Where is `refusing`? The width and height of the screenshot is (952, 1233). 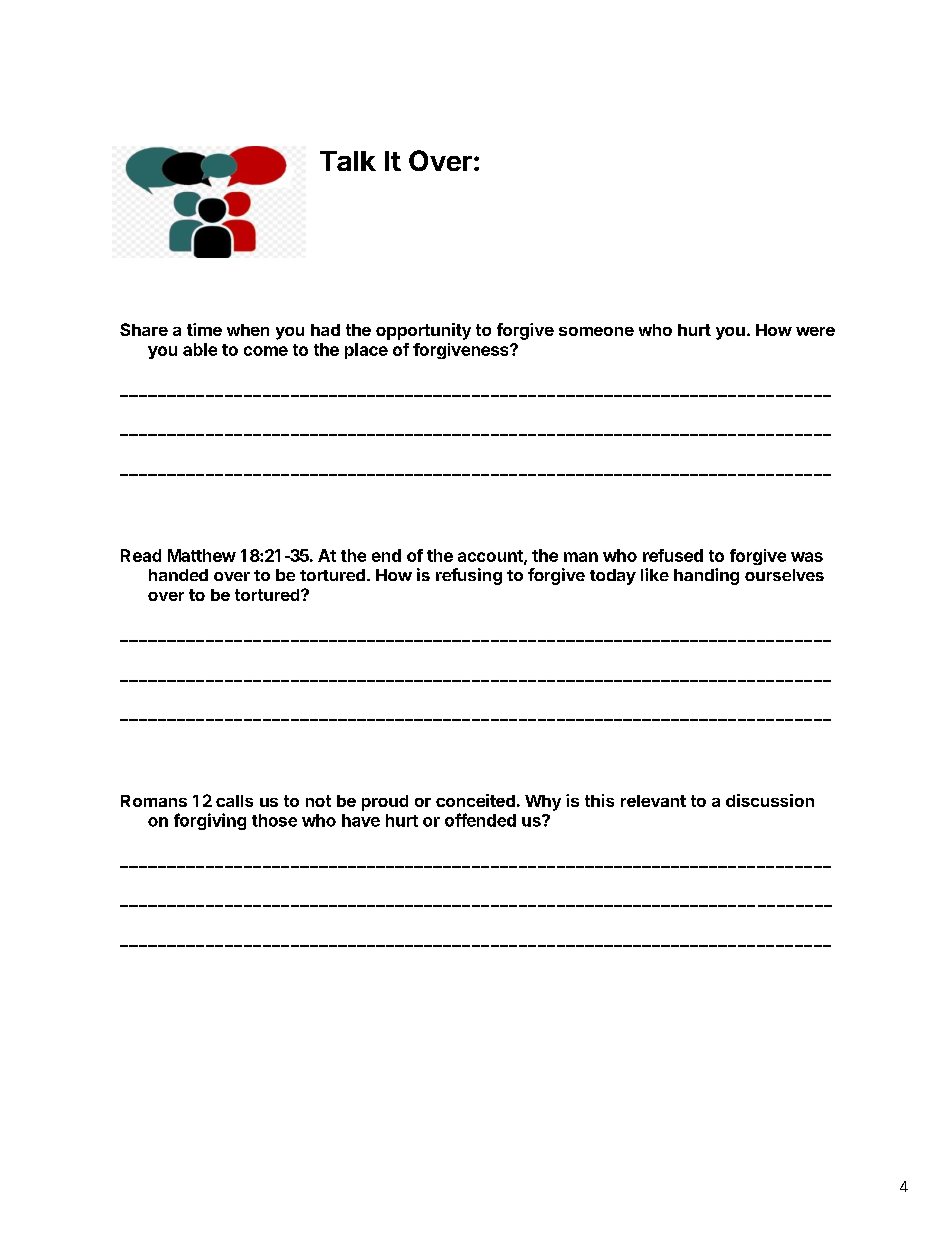 refusing is located at coordinates (469, 576).
